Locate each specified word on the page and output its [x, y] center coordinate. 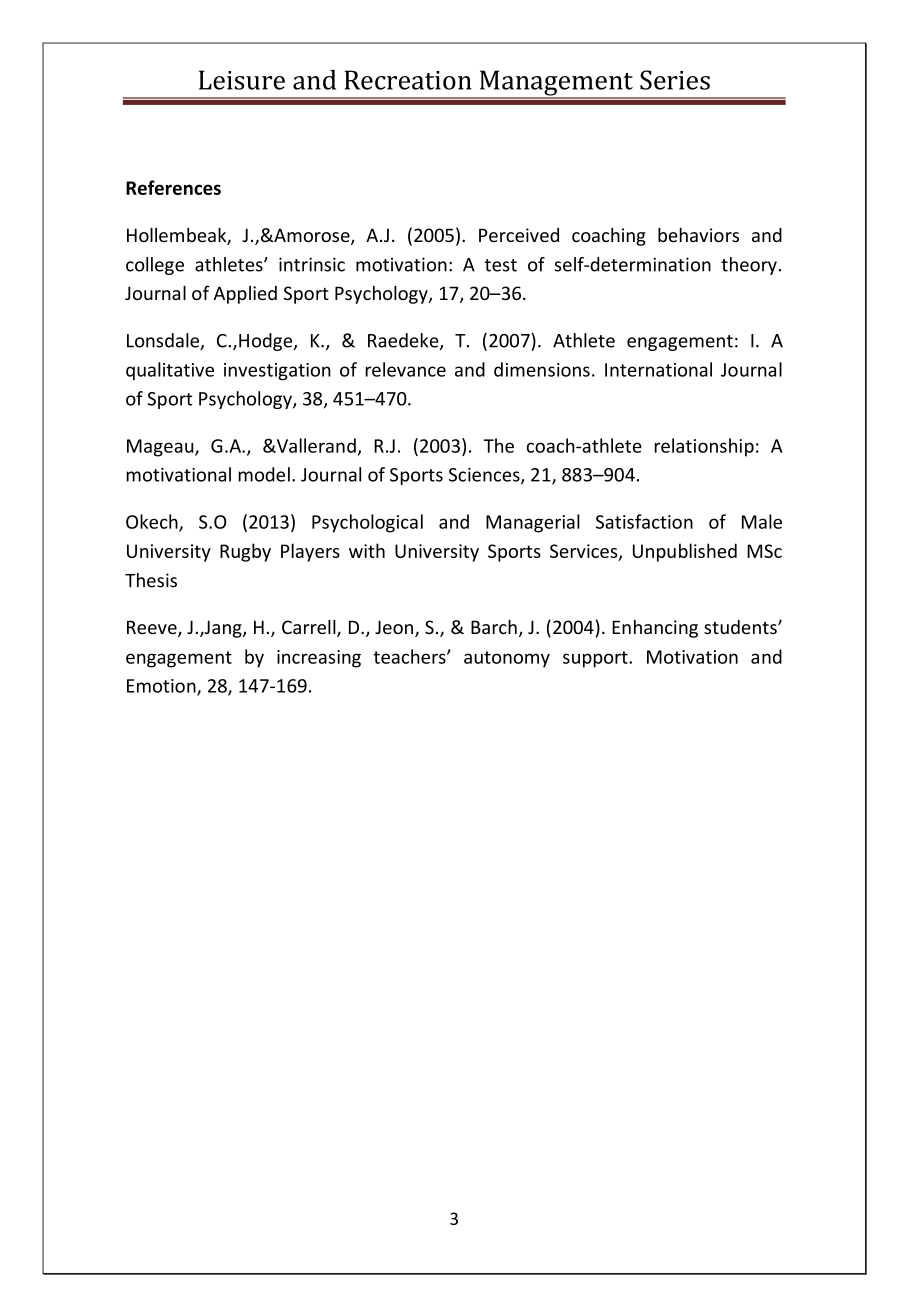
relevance [406, 369]
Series [675, 80]
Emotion [162, 687]
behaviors [698, 234]
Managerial [533, 523]
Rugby [245, 552]
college [155, 266]
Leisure [242, 80]
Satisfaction [644, 521]
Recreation [408, 80]
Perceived [519, 235]
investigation [277, 372]
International [658, 369]
